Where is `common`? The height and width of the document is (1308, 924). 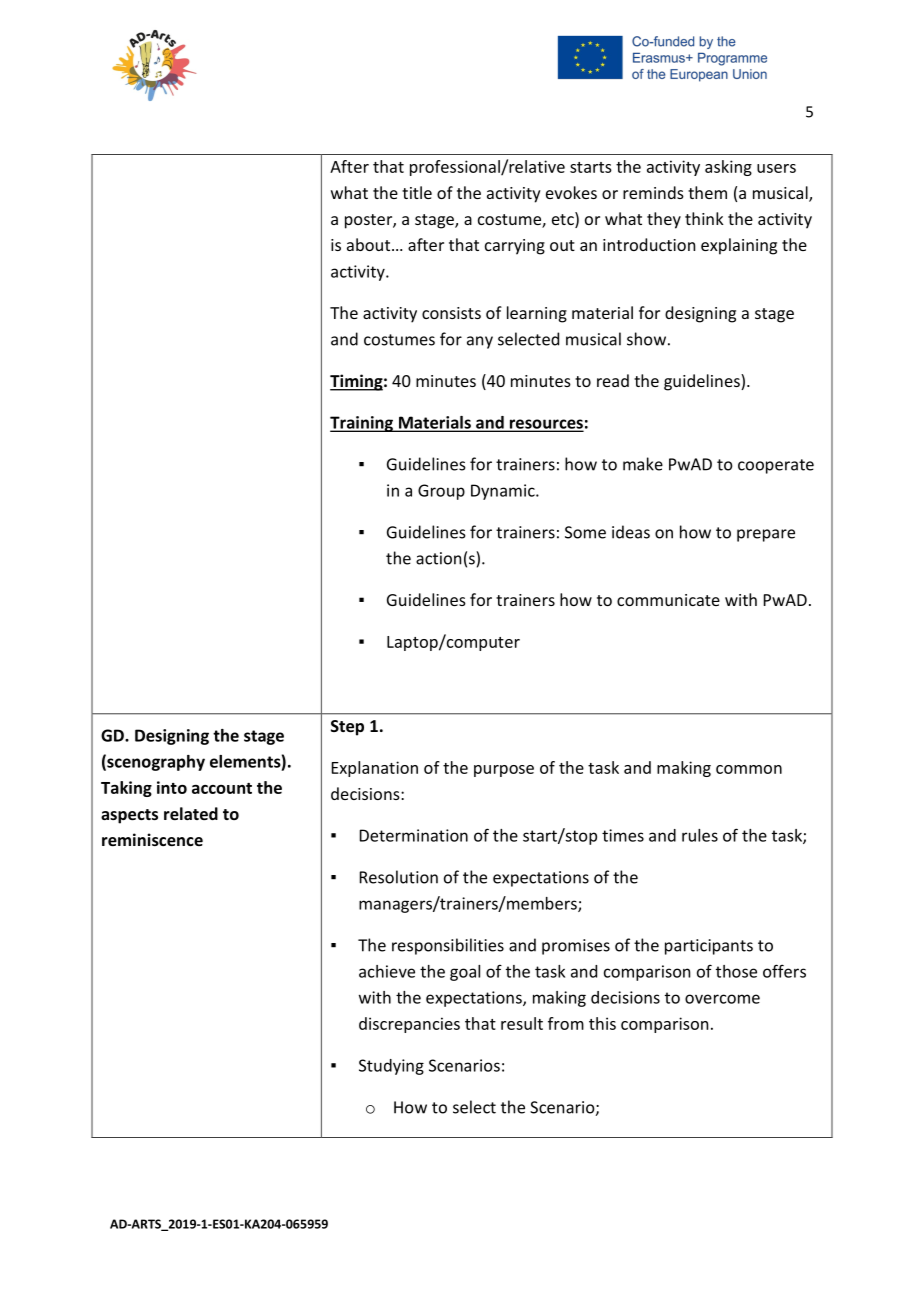
common is located at coordinates (749, 769).
